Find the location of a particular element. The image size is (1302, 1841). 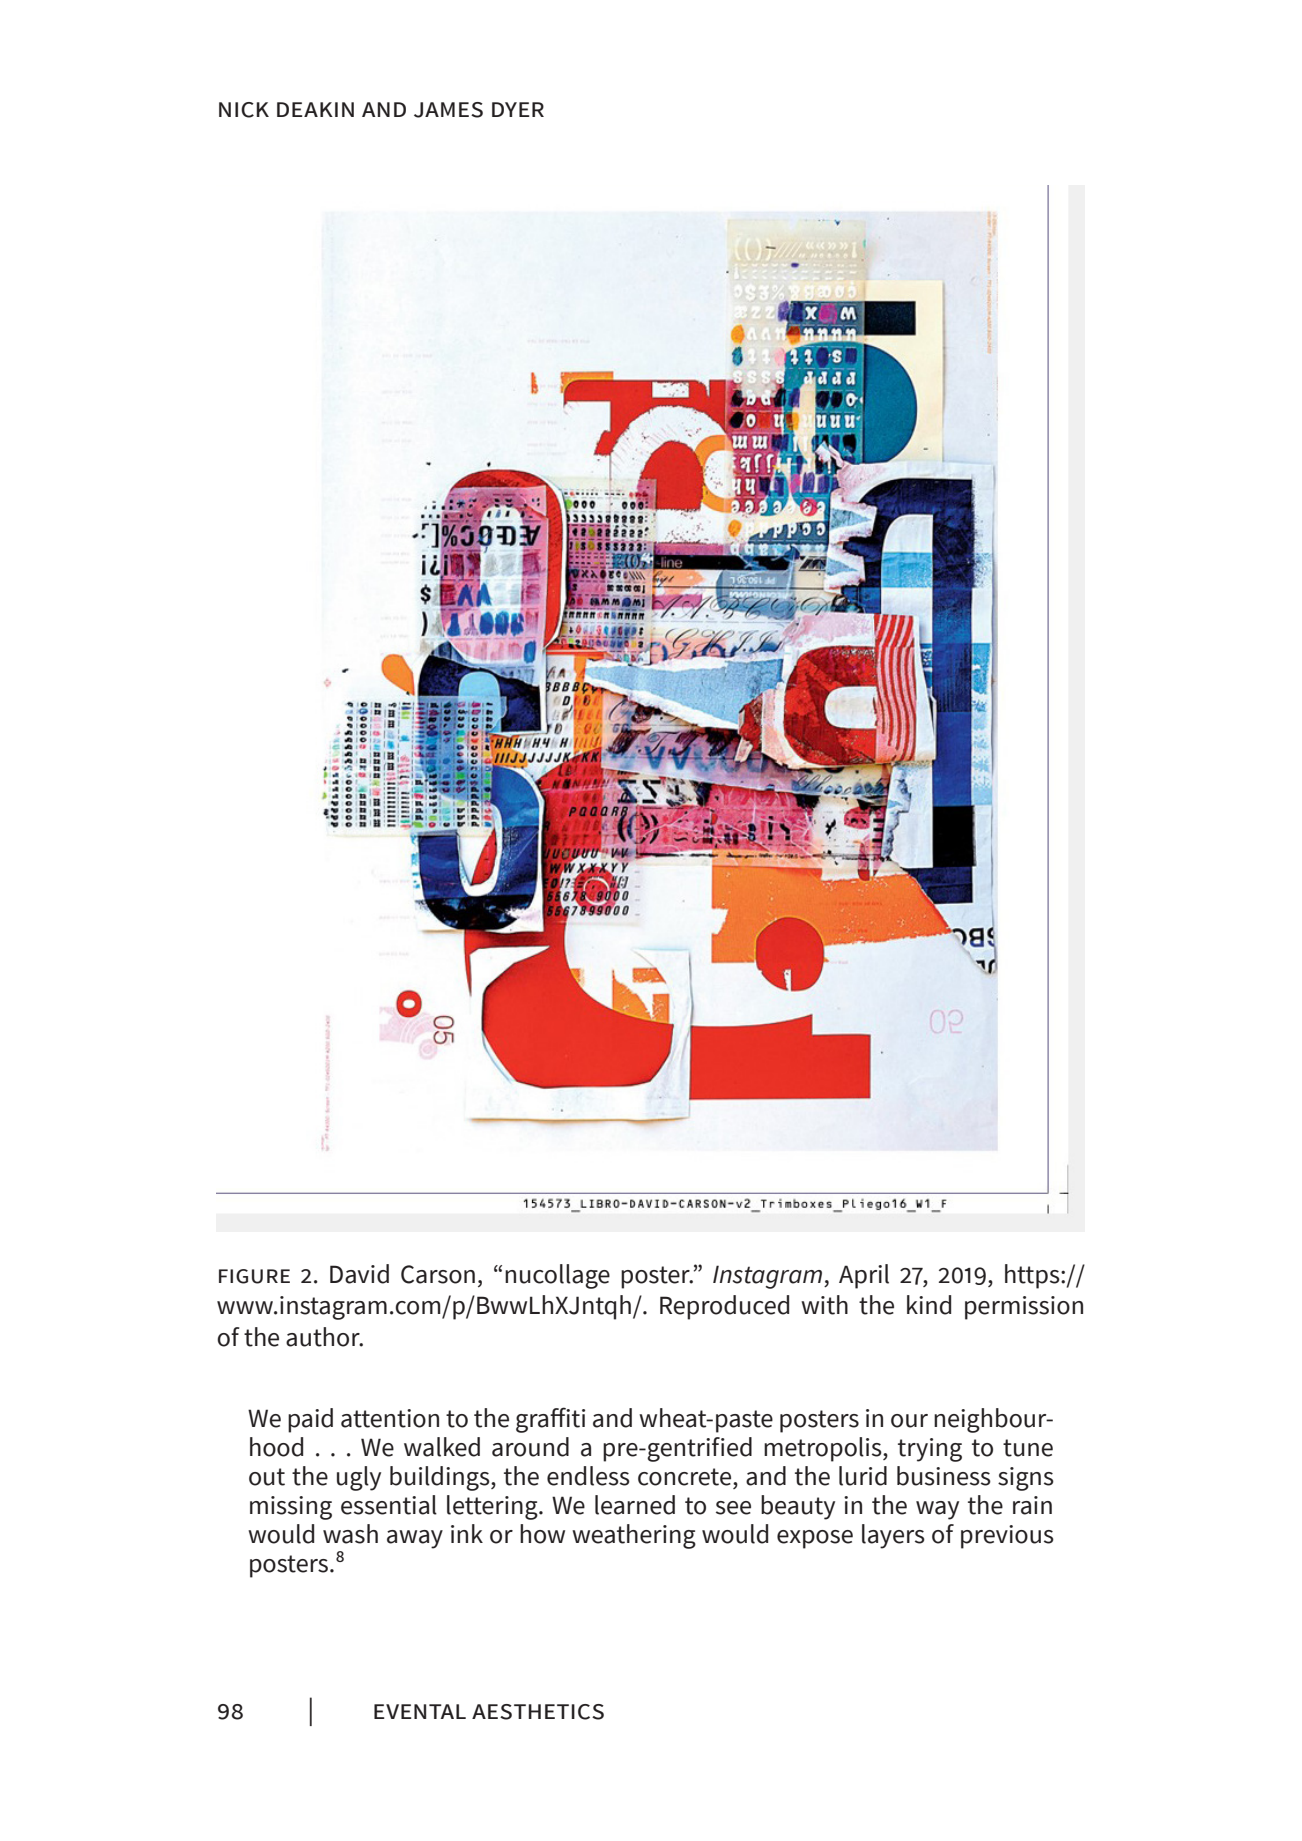

Reproduced is located at coordinates (724, 1307).
